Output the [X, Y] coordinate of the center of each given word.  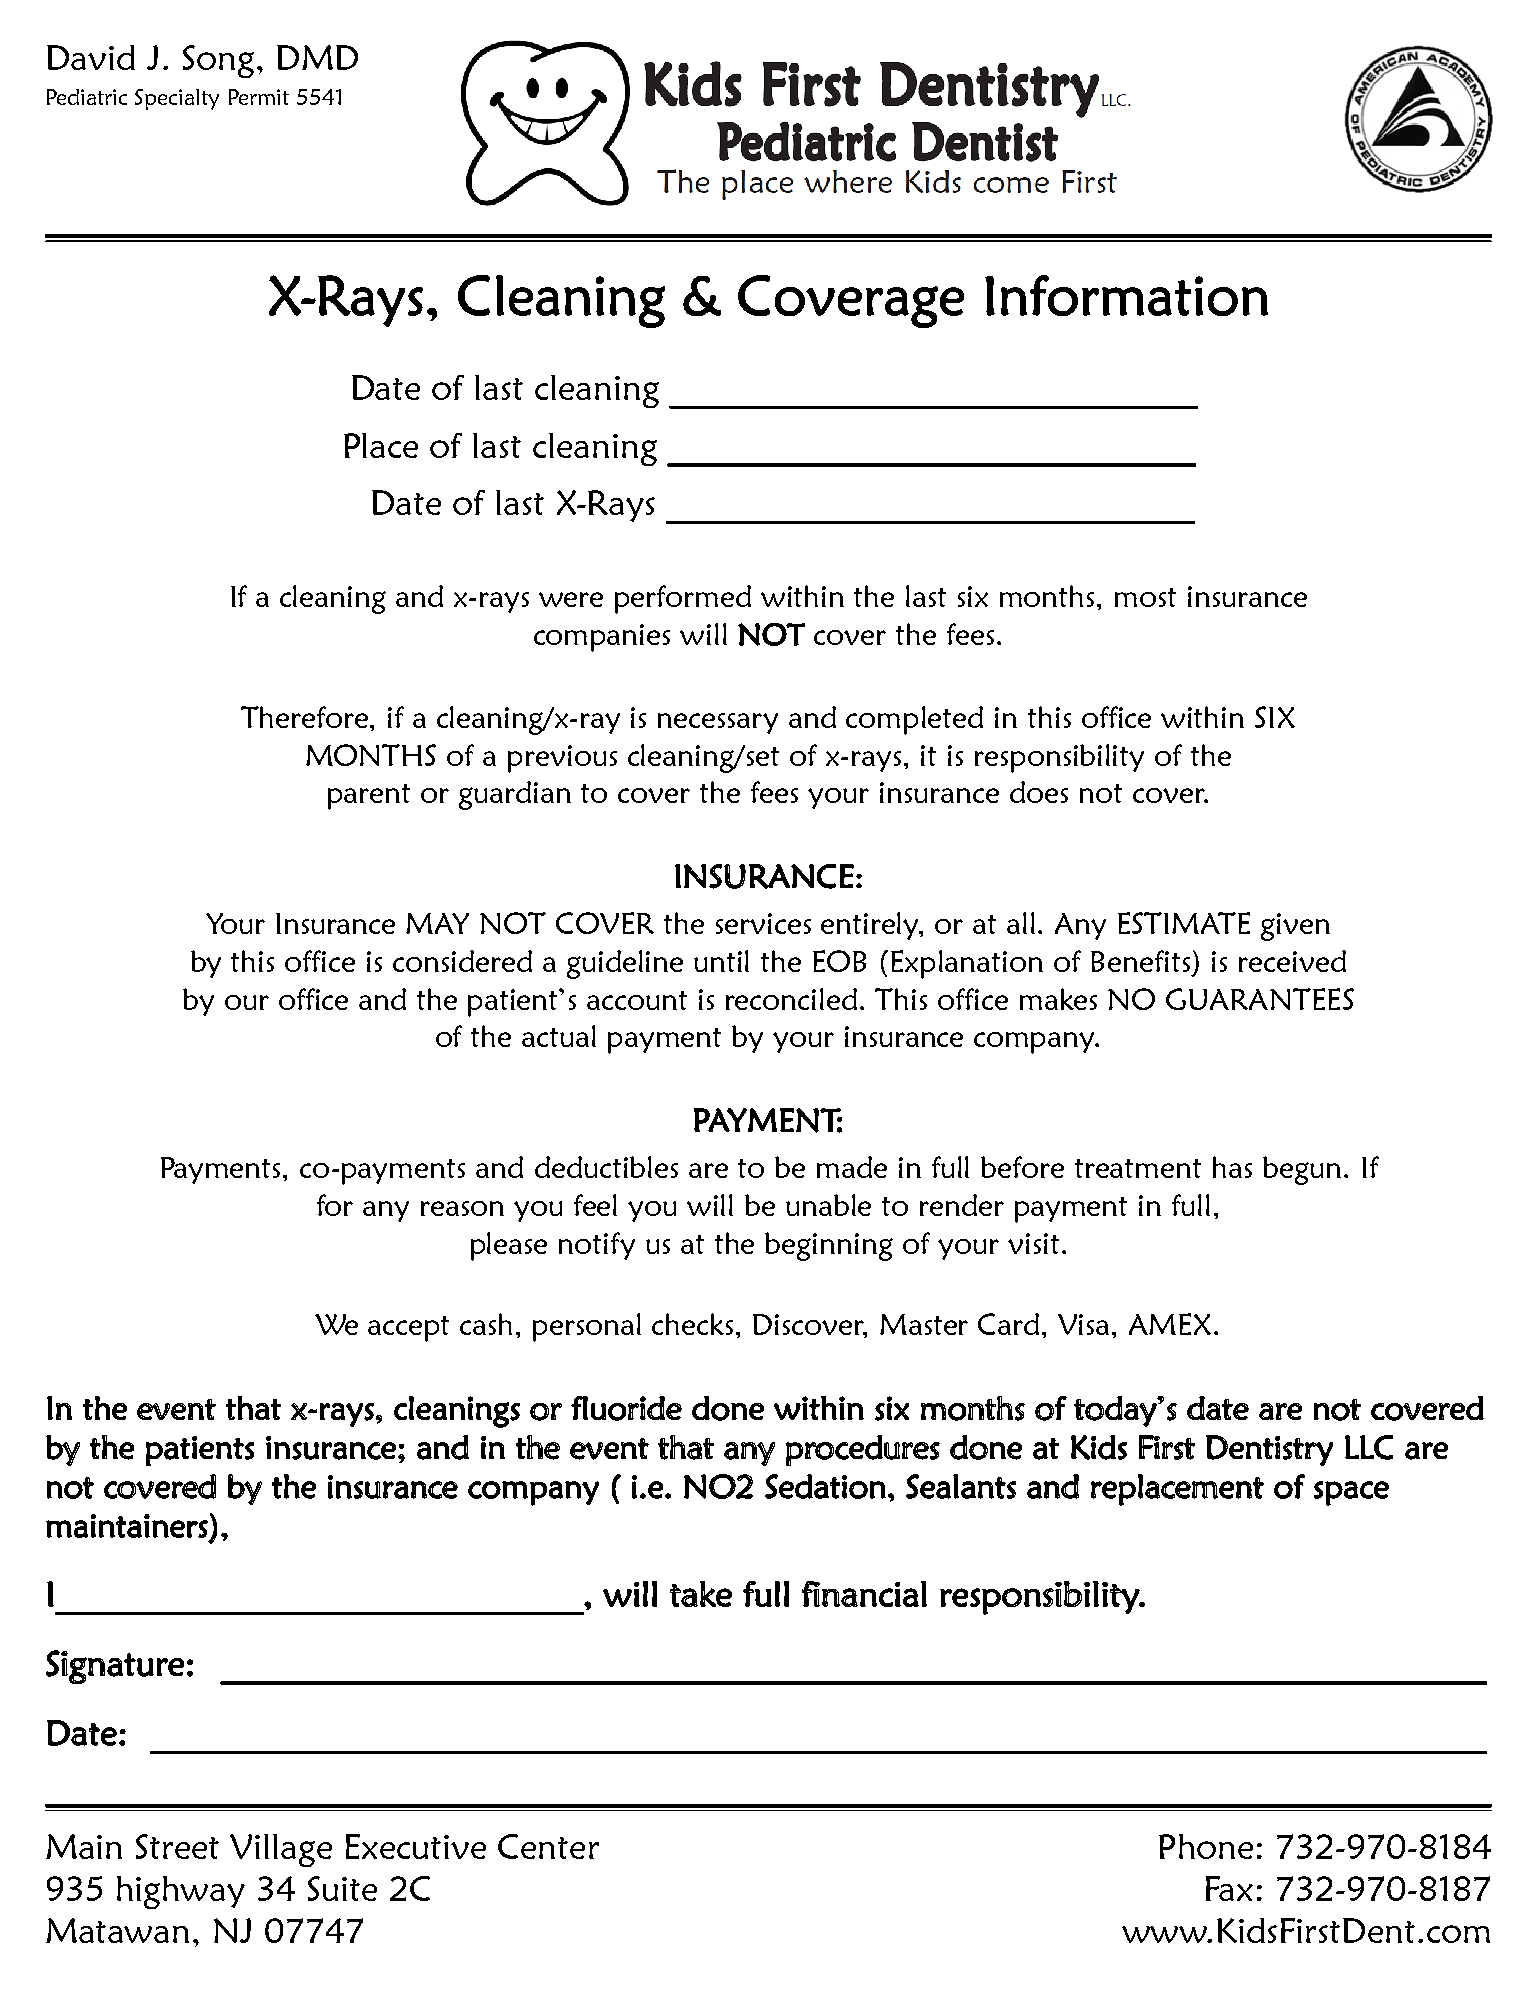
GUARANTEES [1260, 999]
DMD [317, 57]
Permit [259, 97]
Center [548, 1846]
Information [1126, 295]
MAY [437, 923]
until [721, 961]
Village [281, 1850]
